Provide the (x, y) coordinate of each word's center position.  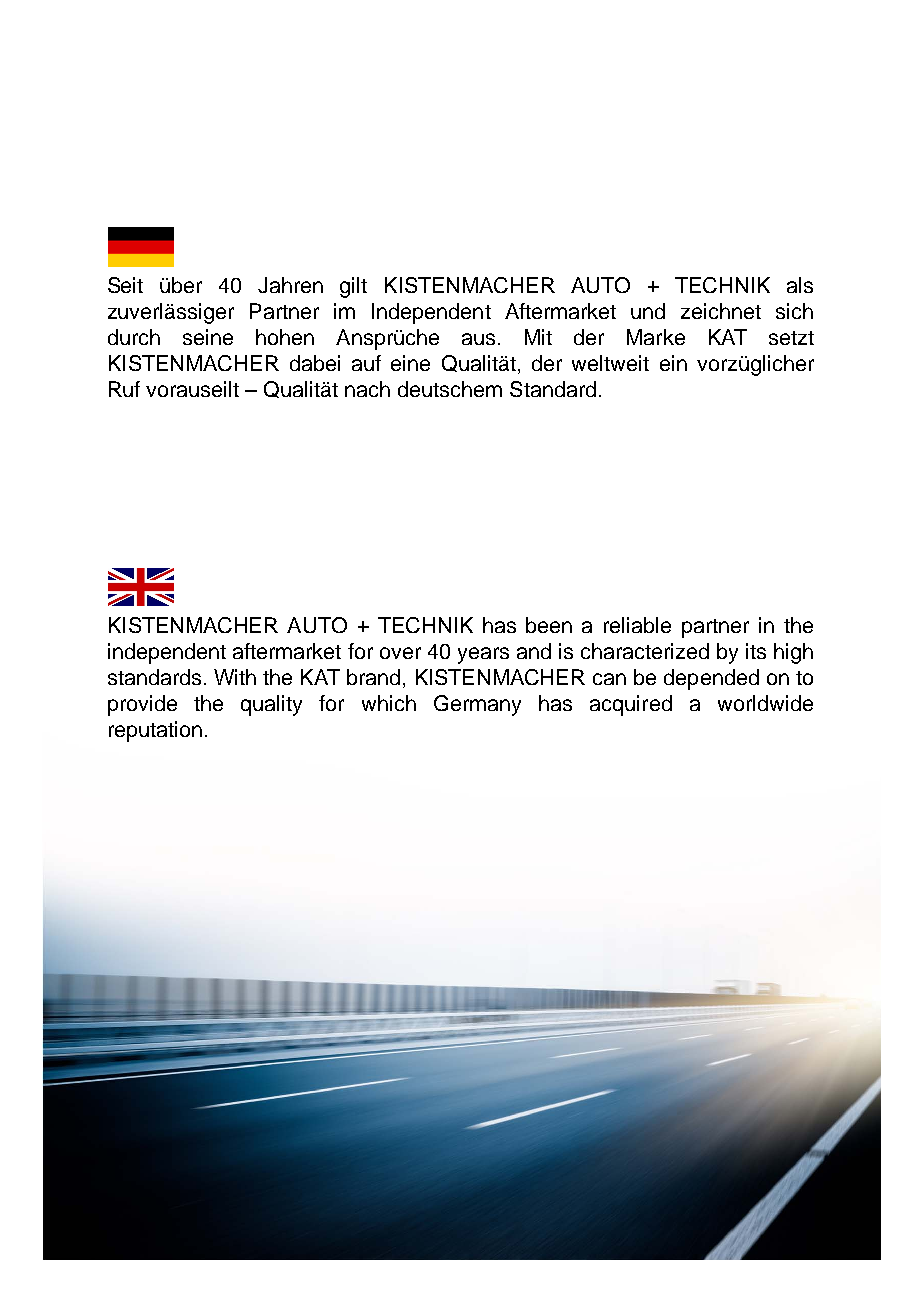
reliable (637, 625)
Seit (125, 285)
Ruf (124, 389)
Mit (538, 337)
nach (367, 389)
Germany (477, 705)
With (235, 677)
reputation (155, 731)
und (648, 311)
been (549, 625)
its (756, 651)
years (483, 655)
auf (366, 363)
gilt (353, 287)
